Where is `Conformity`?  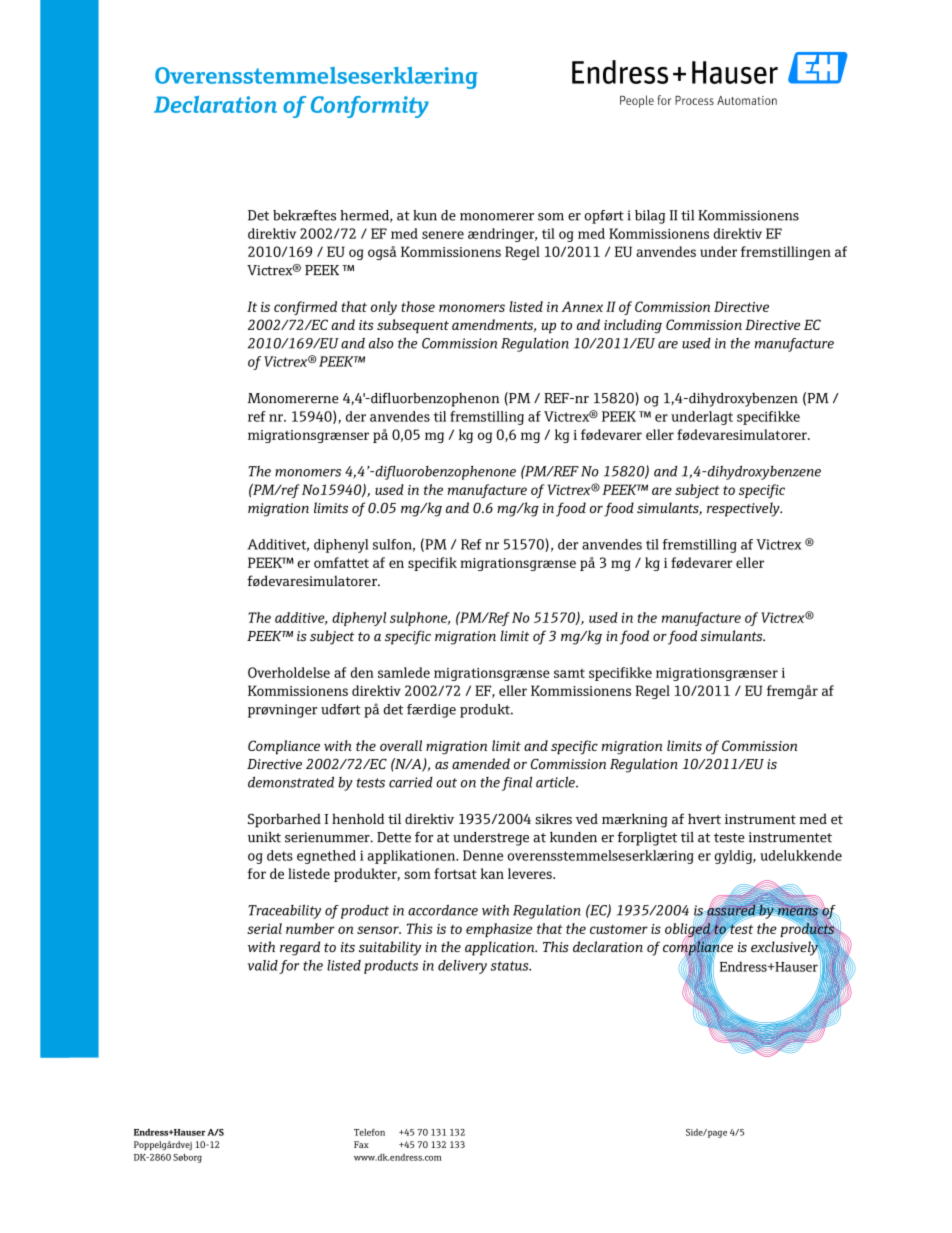 Conformity is located at coordinates (370, 107).
